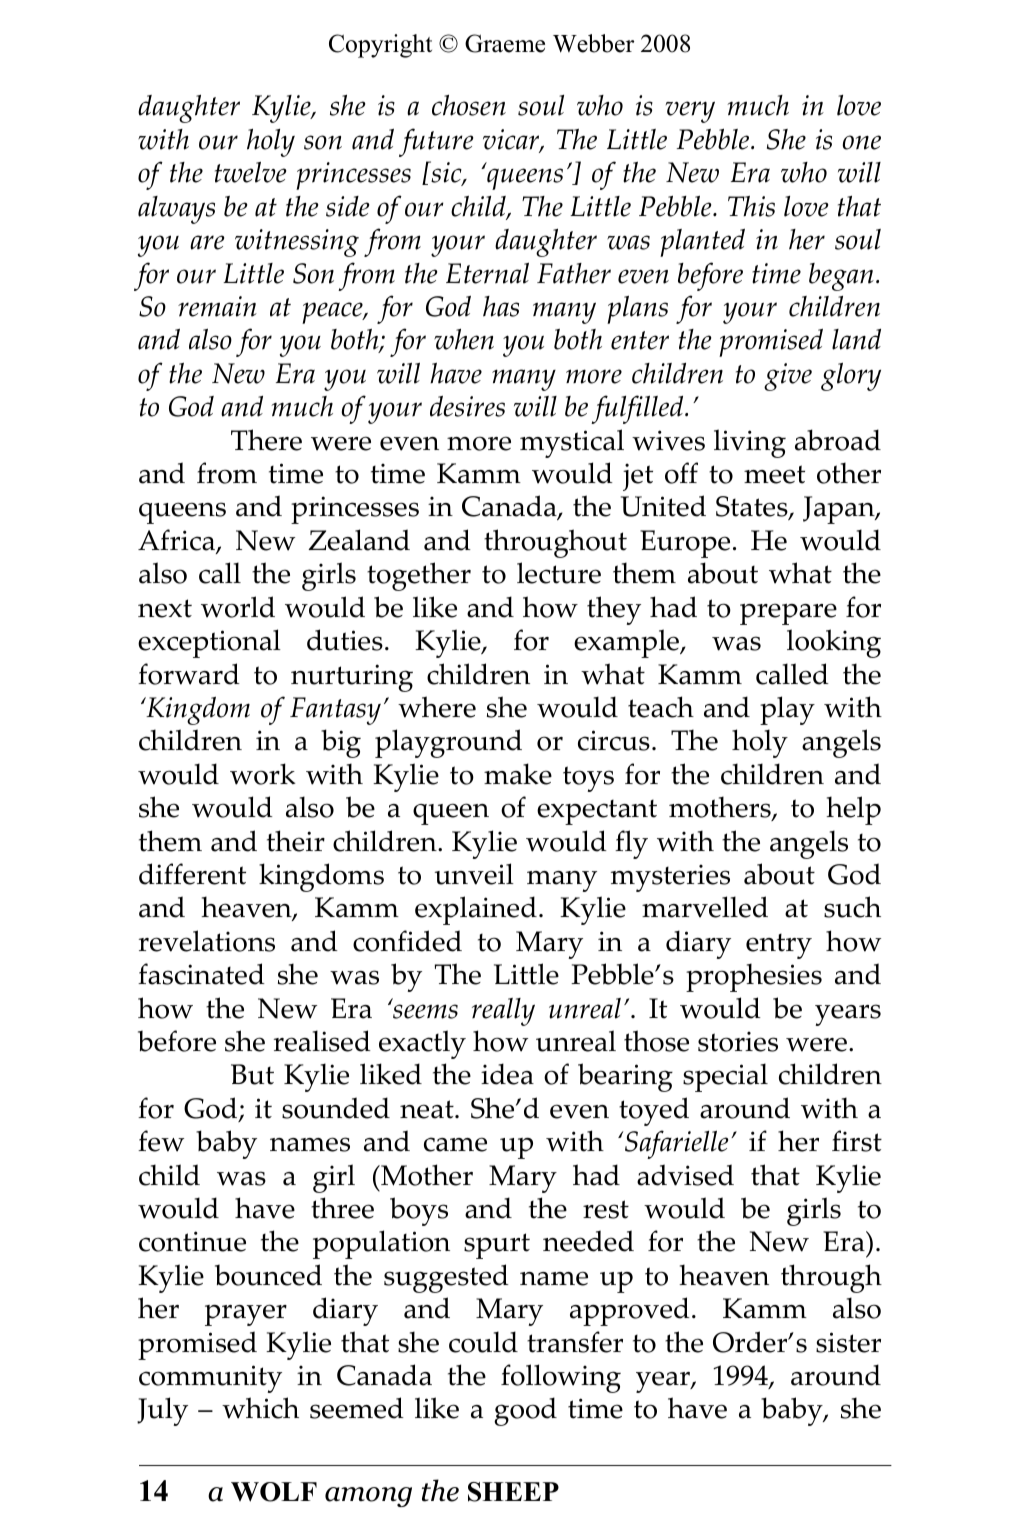  I want to click on help, so click(853, 810).
